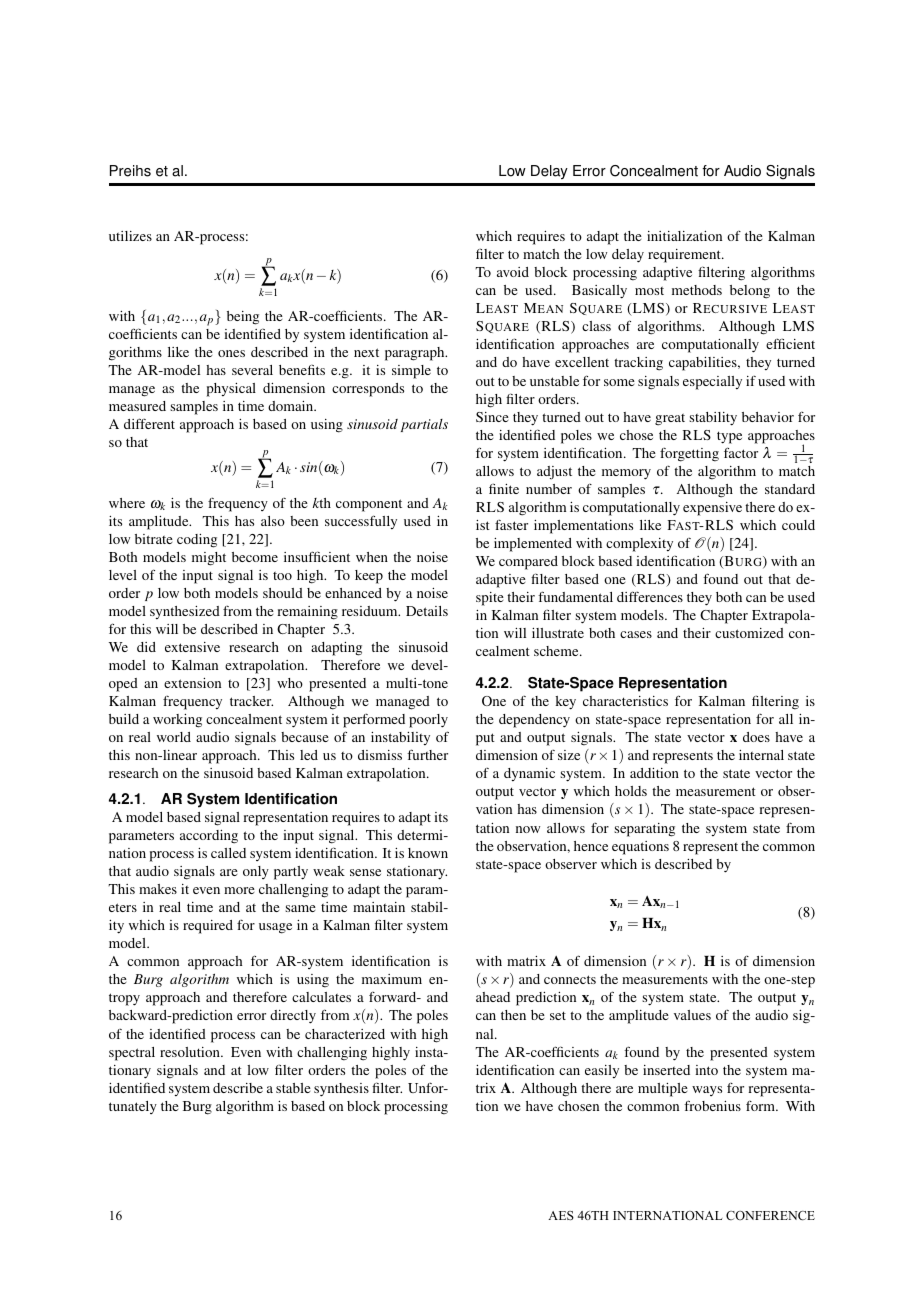 The width and height of the document is (924, 1308). Describe the element at coordinates (685, 256) in the document. I see `requirement` at that location.
